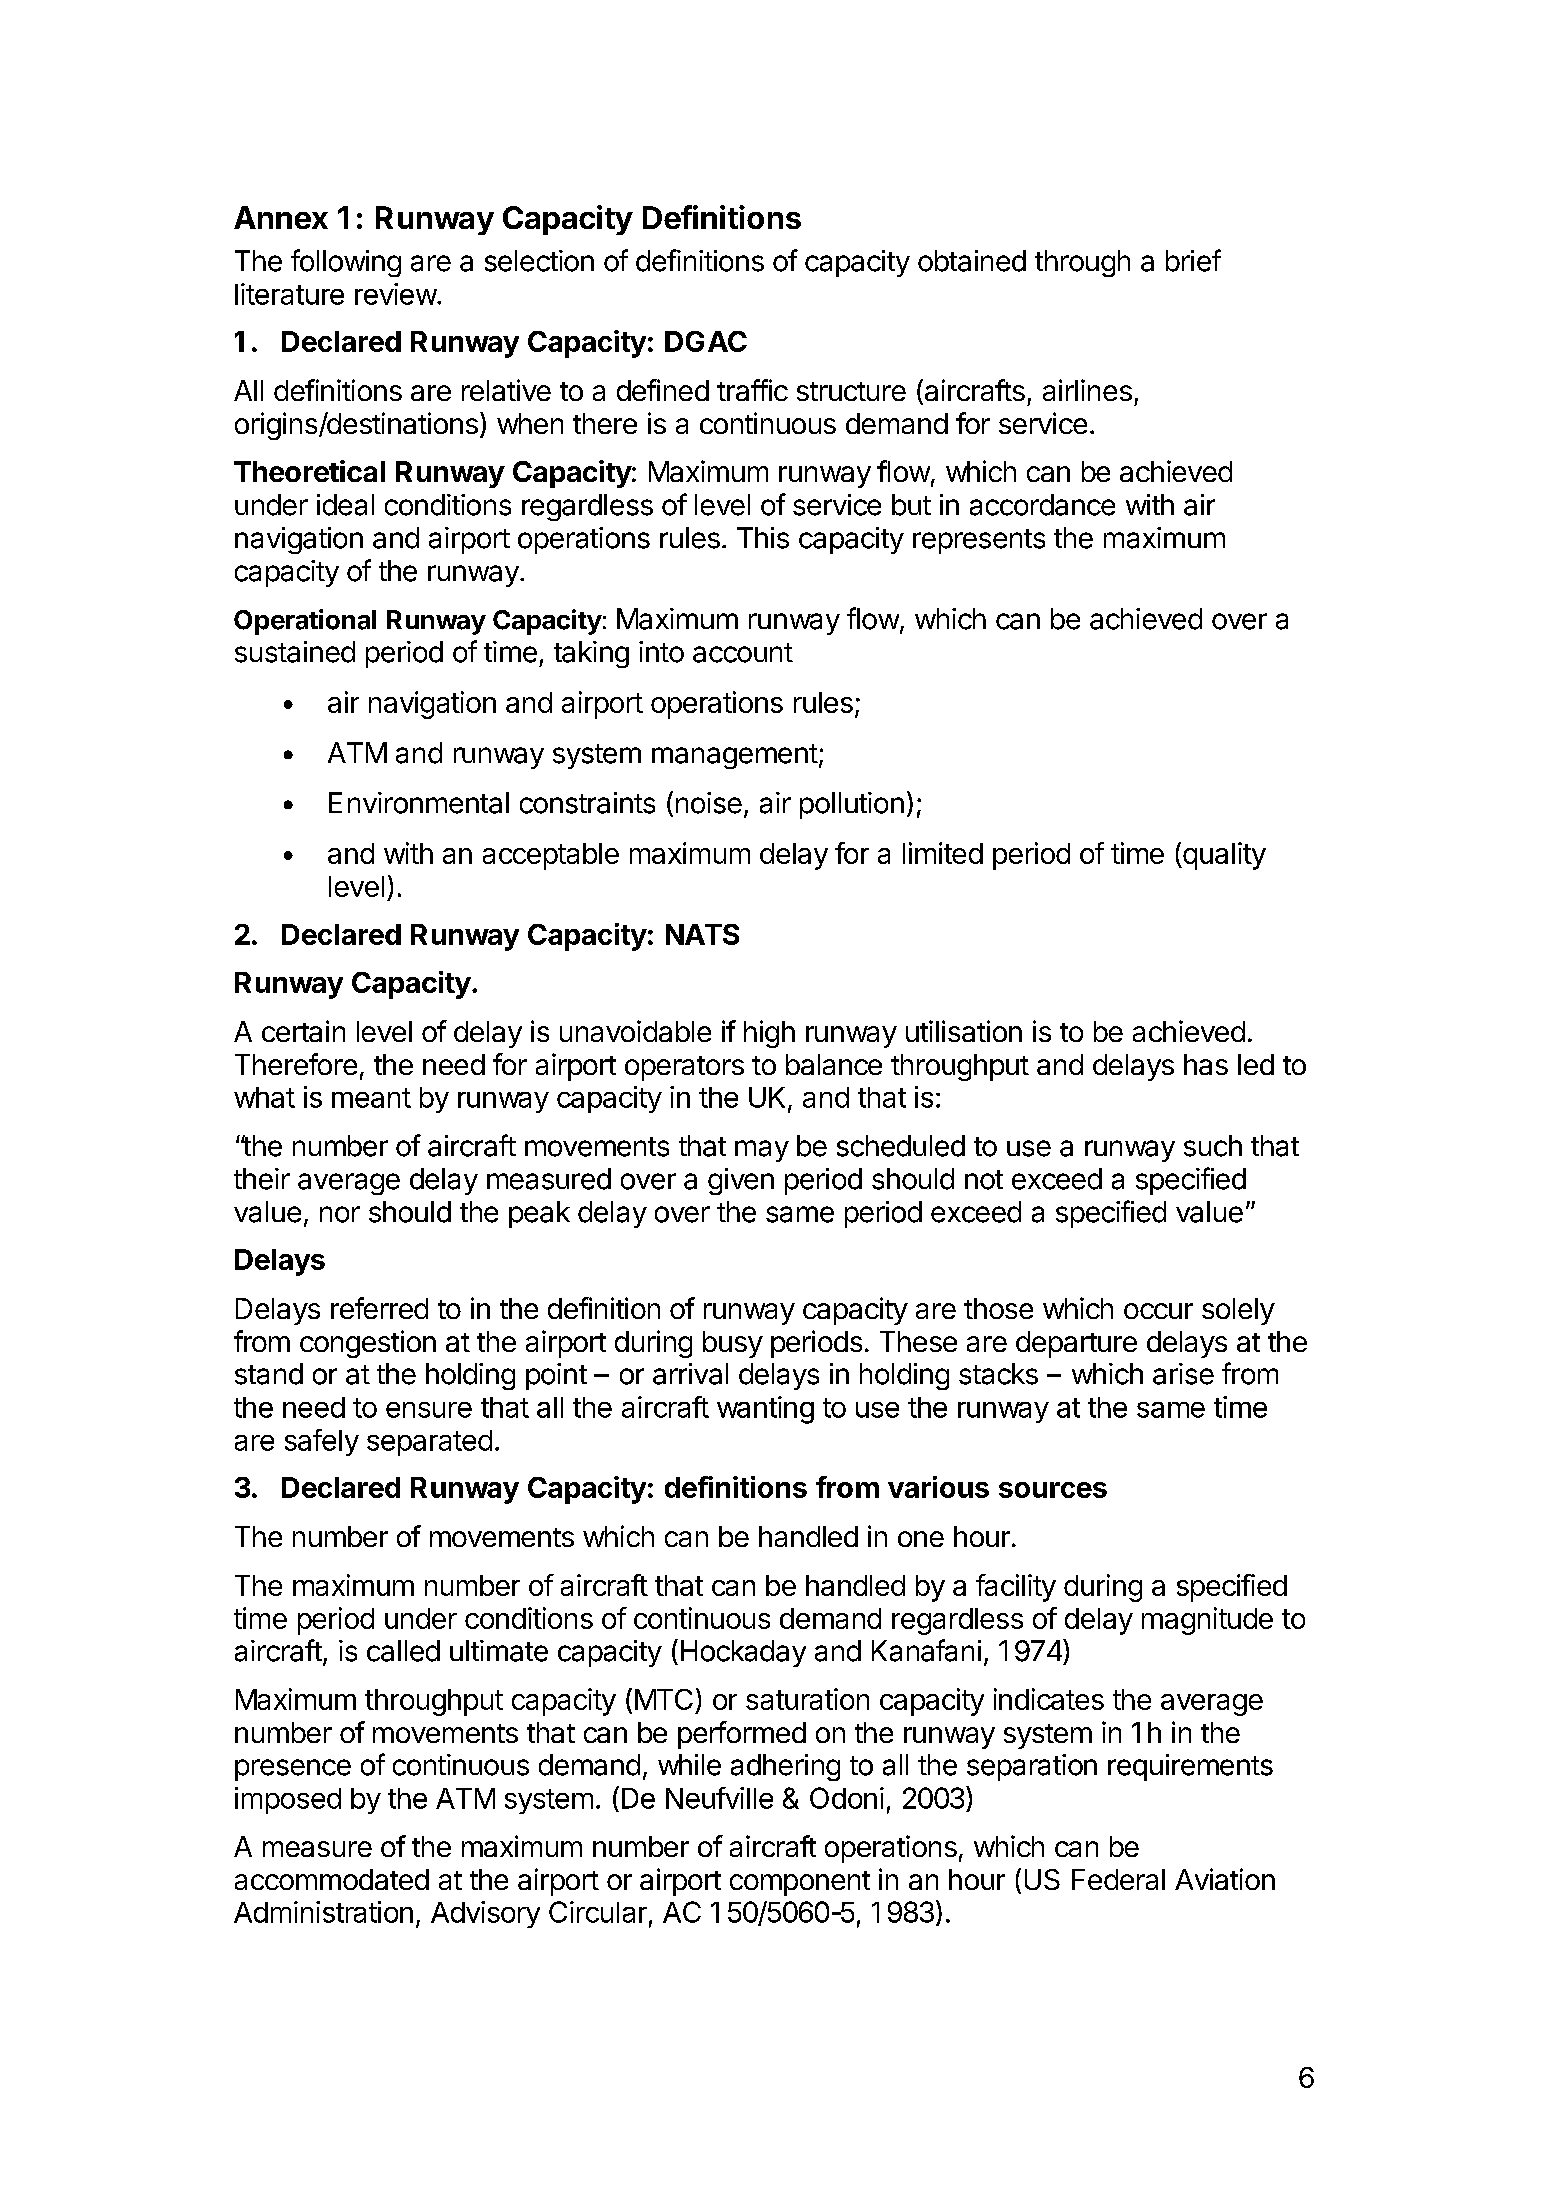  I want to click on airlines, so click(1087, 390).
